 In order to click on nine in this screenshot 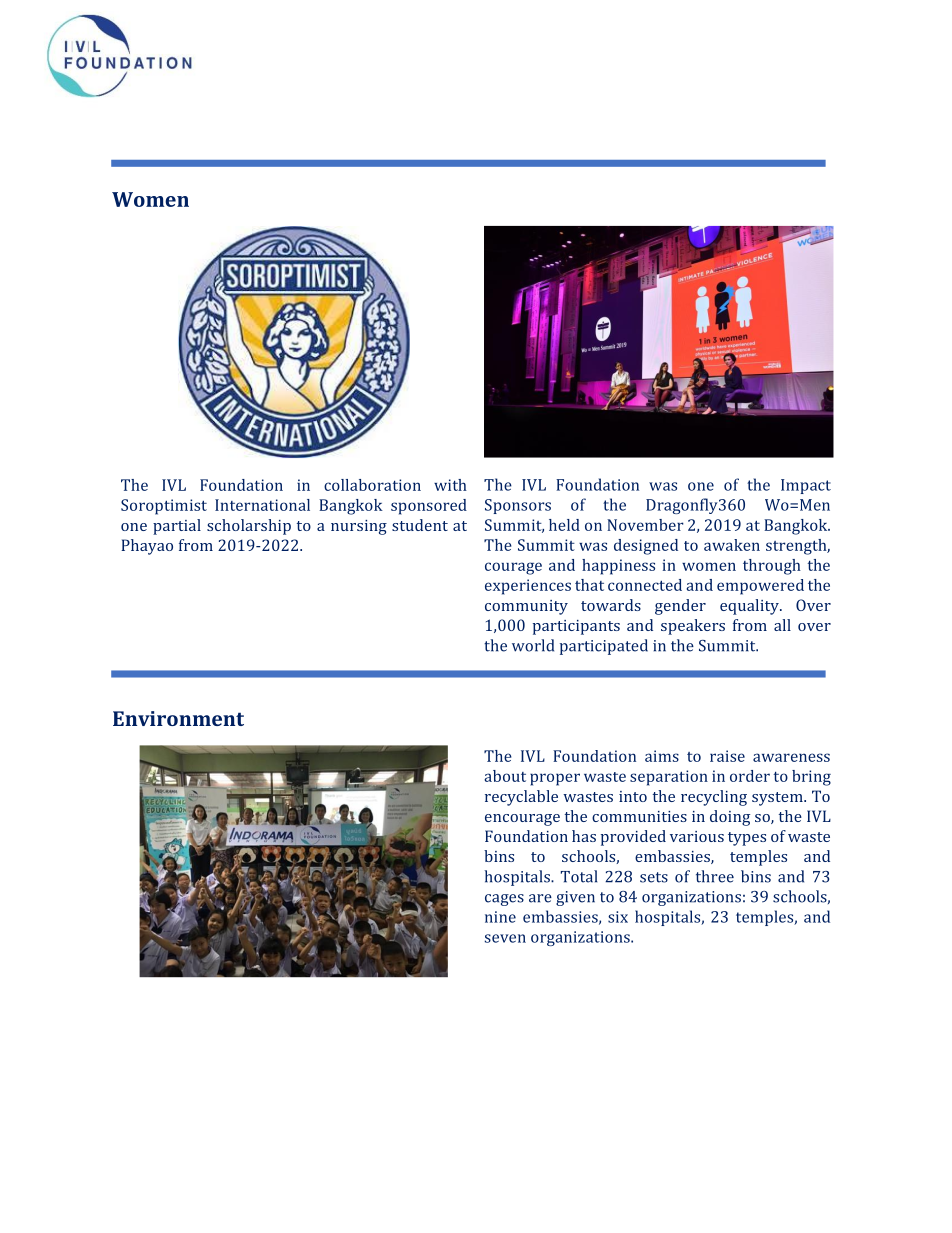, I will do `click(500, 917)`.
